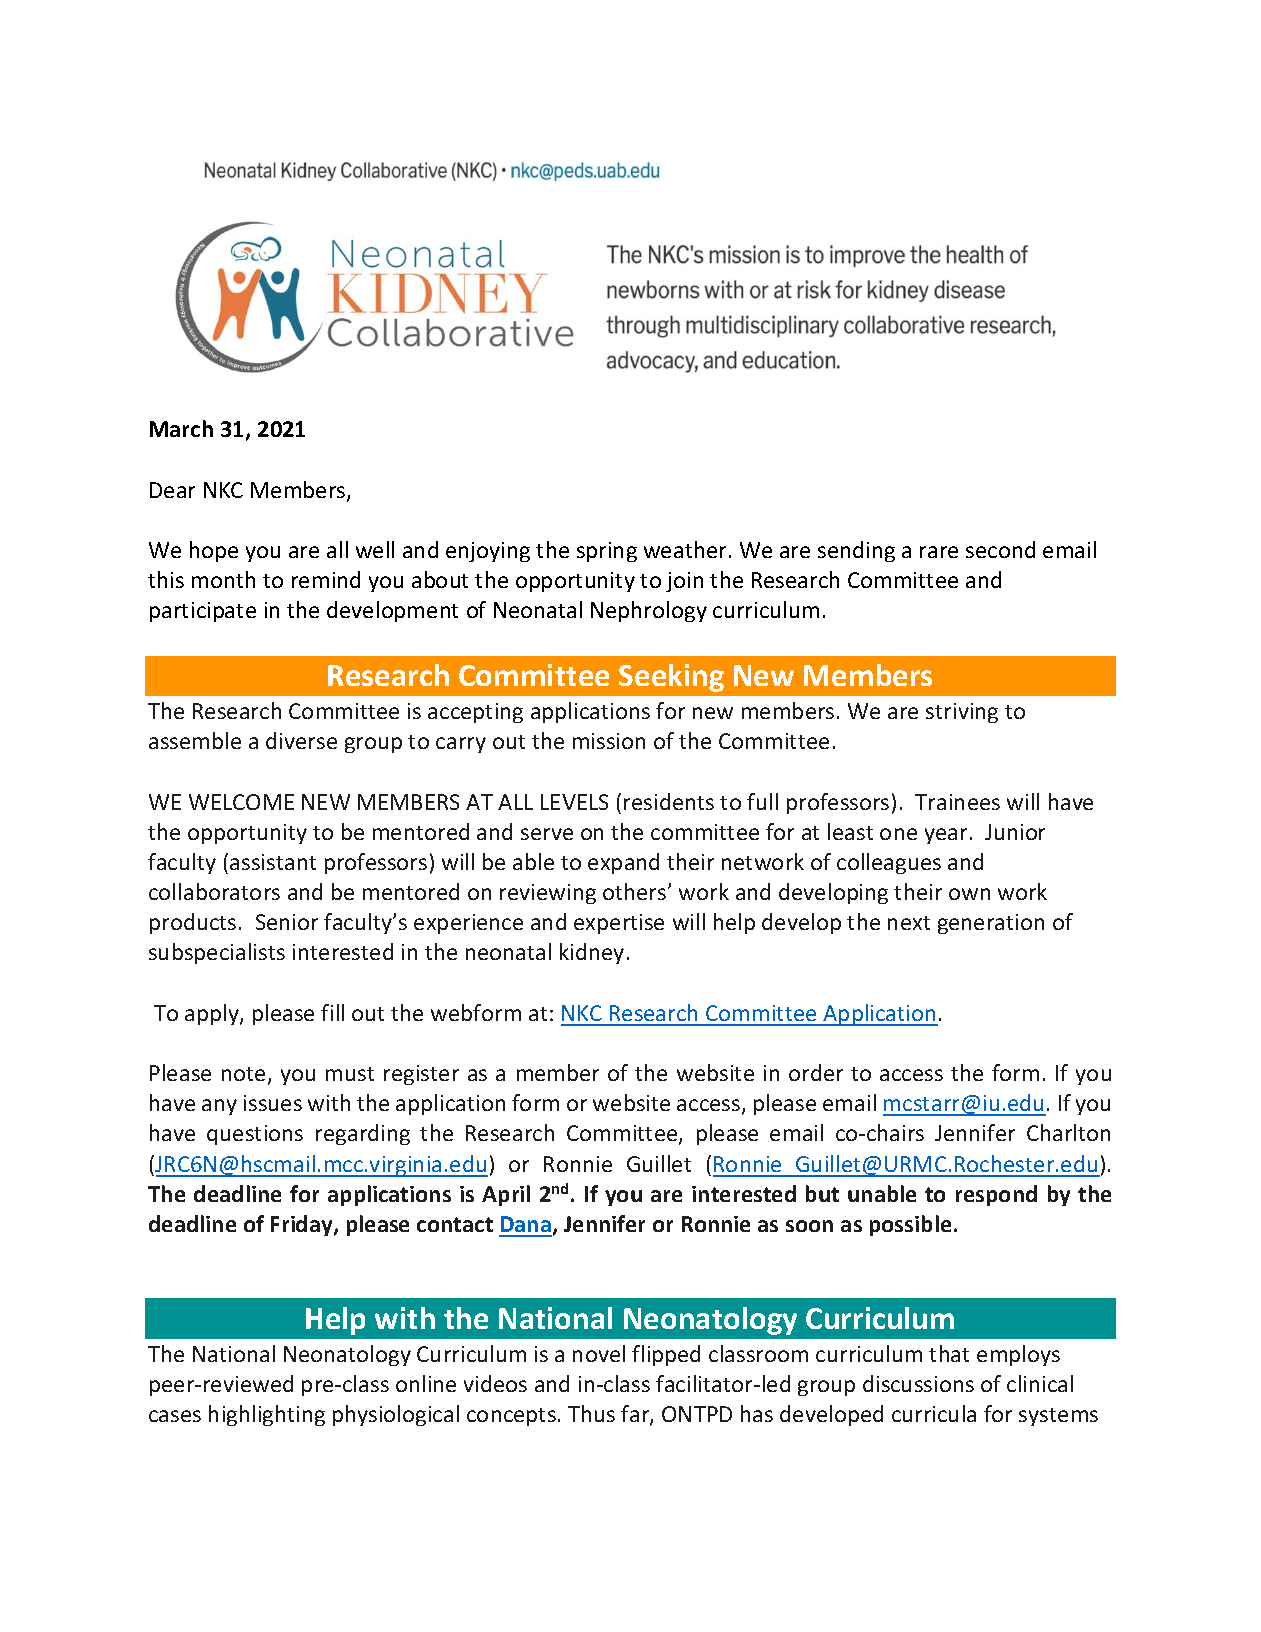 The image size is (1261, 1632). What do you see at coordinates (619, 924) in the screenshot?
I see `expertise` at bounding box center [619, 924].
